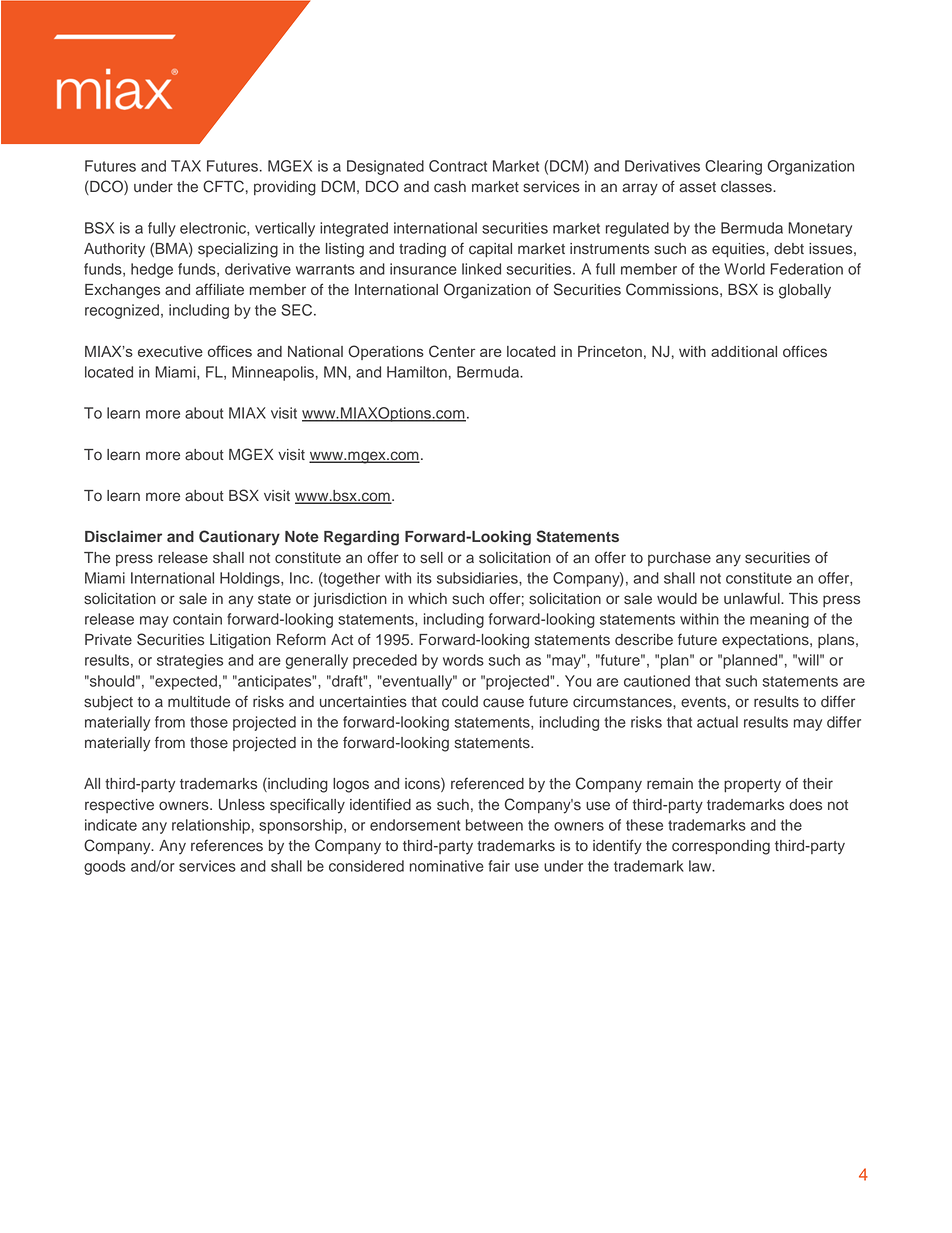 The width and height of the page is (952, 1233). What do you see at coordinates (447, 866) in the page?
I see `nominative` at bounding box center [447, 866].
